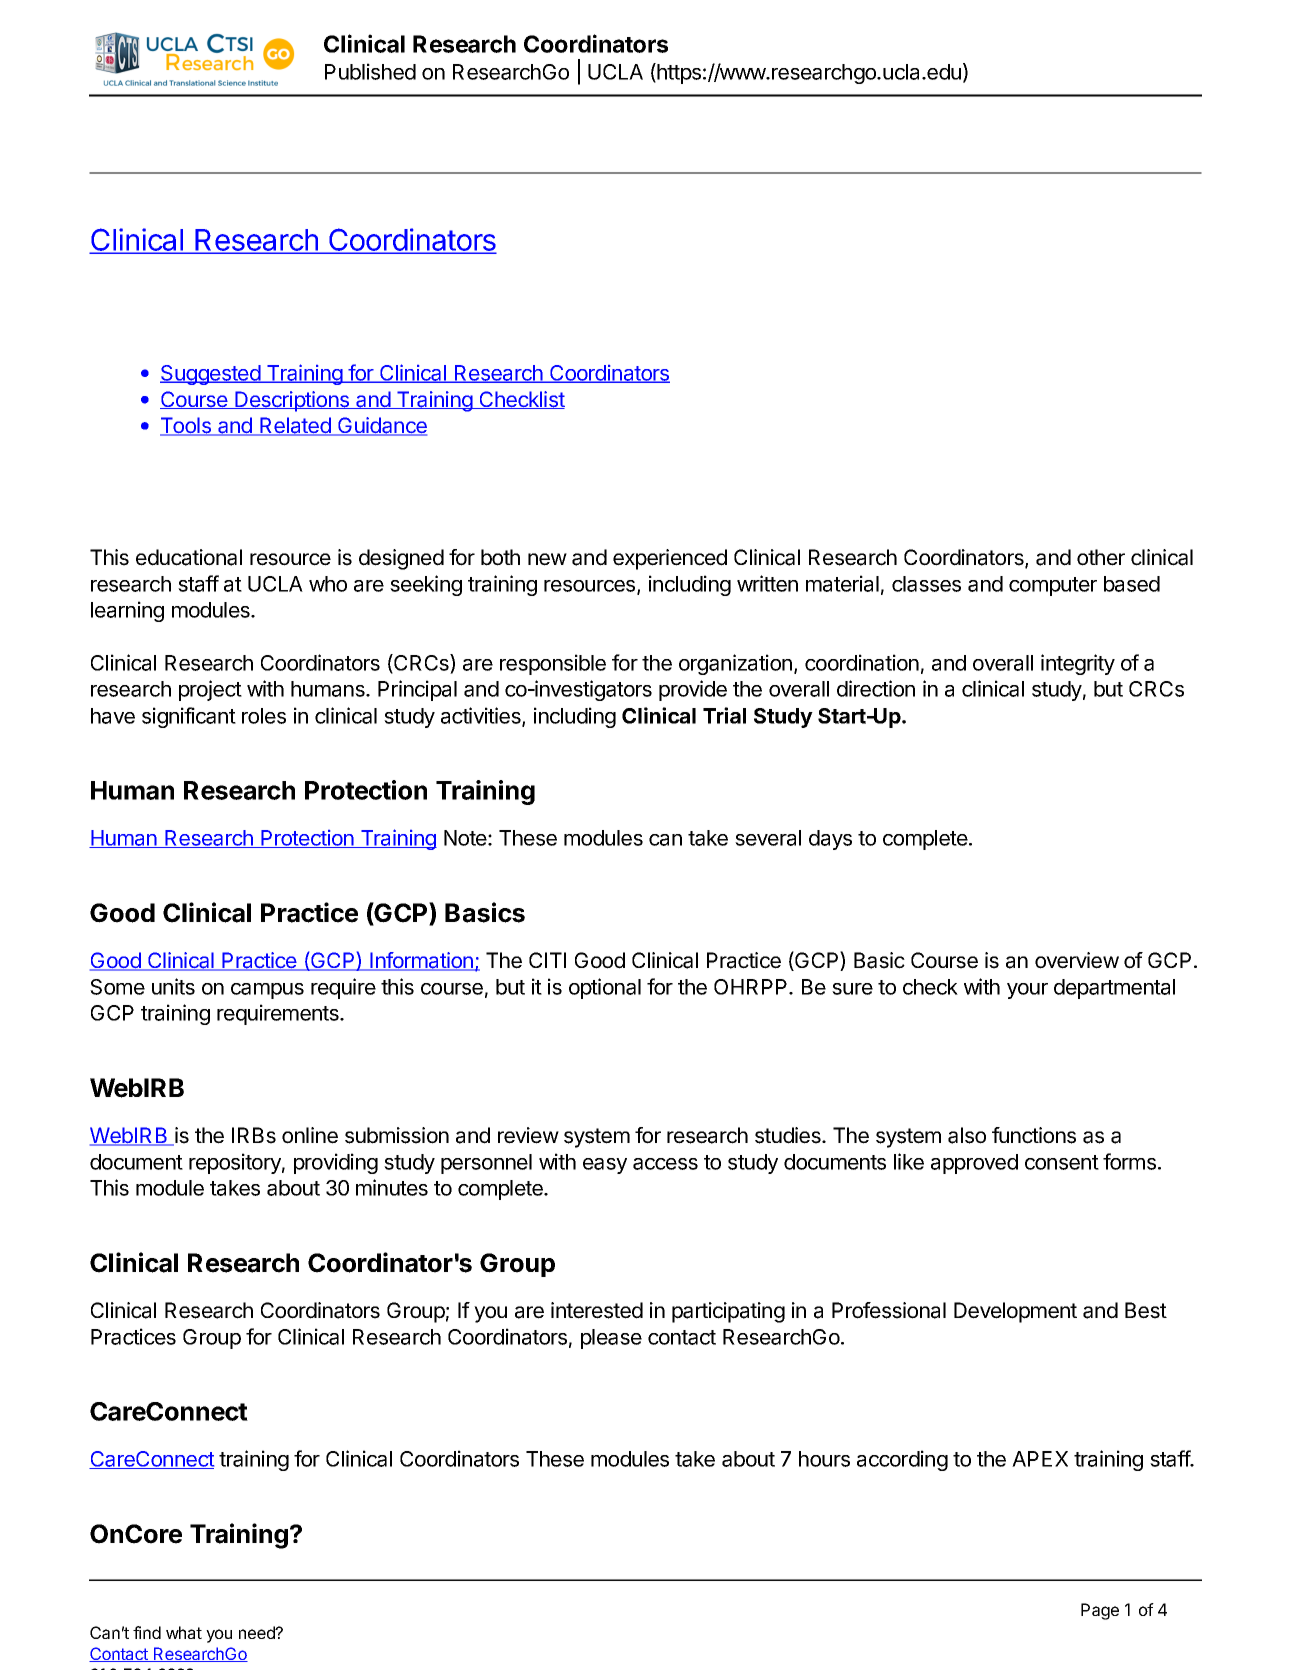 This screenshot has height=1670, width=1291. Describe the element at coordinates (1077, 960) in the screenshot. I see `overview` at that location.
